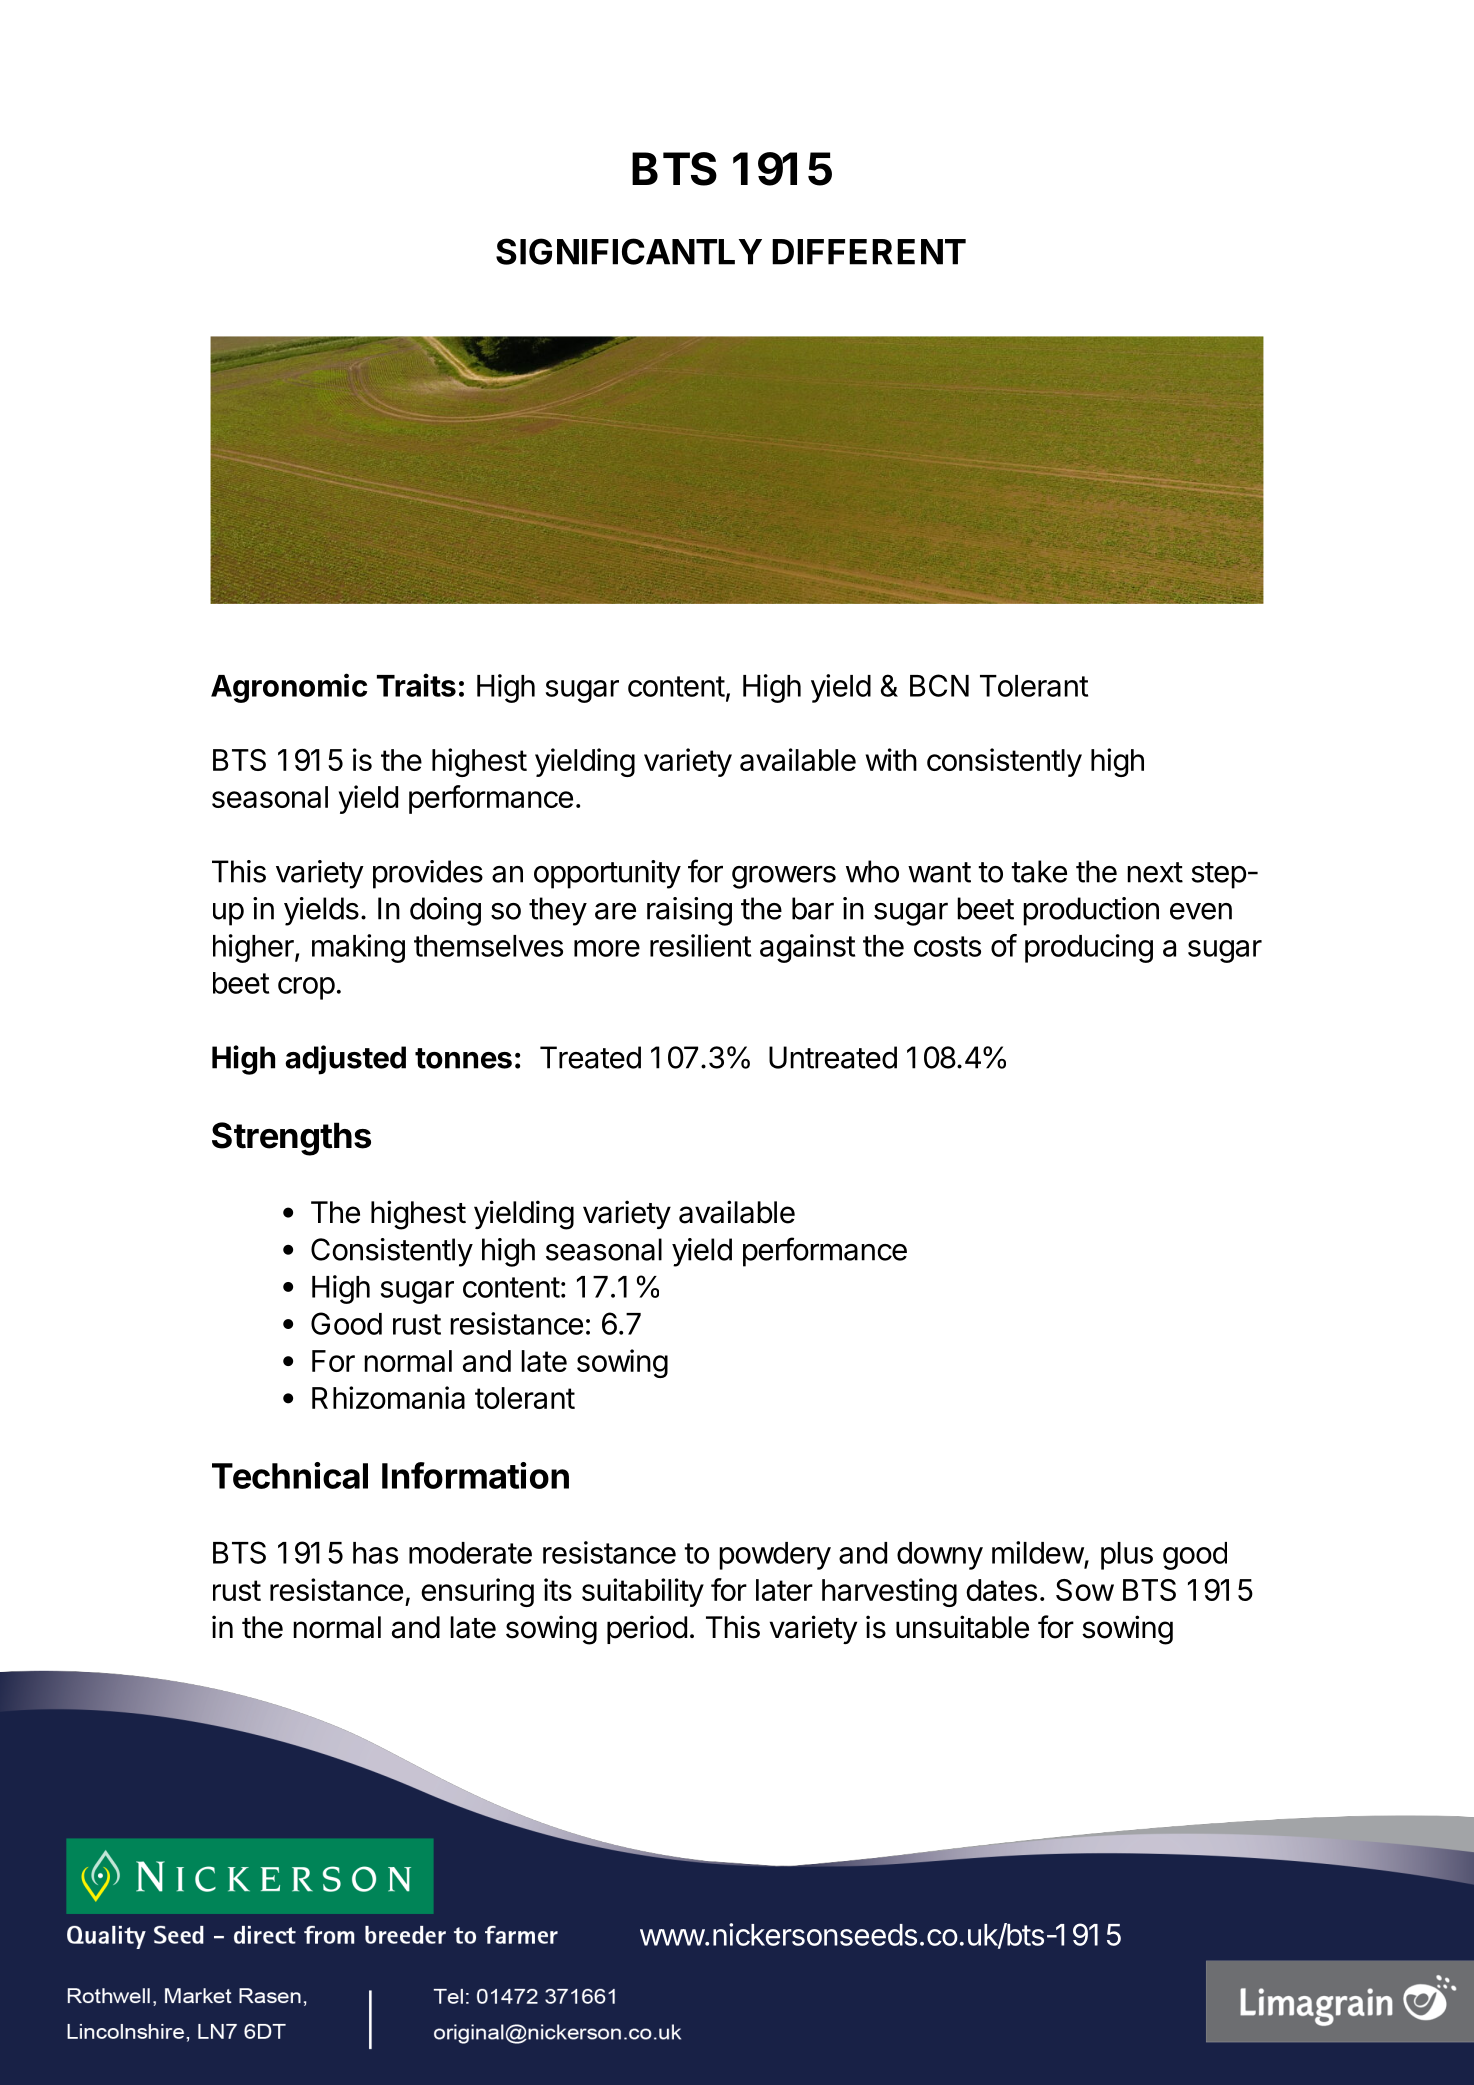 This screenshot has height=2085, width=1474. I want to click on has, so click(375, 1553).
